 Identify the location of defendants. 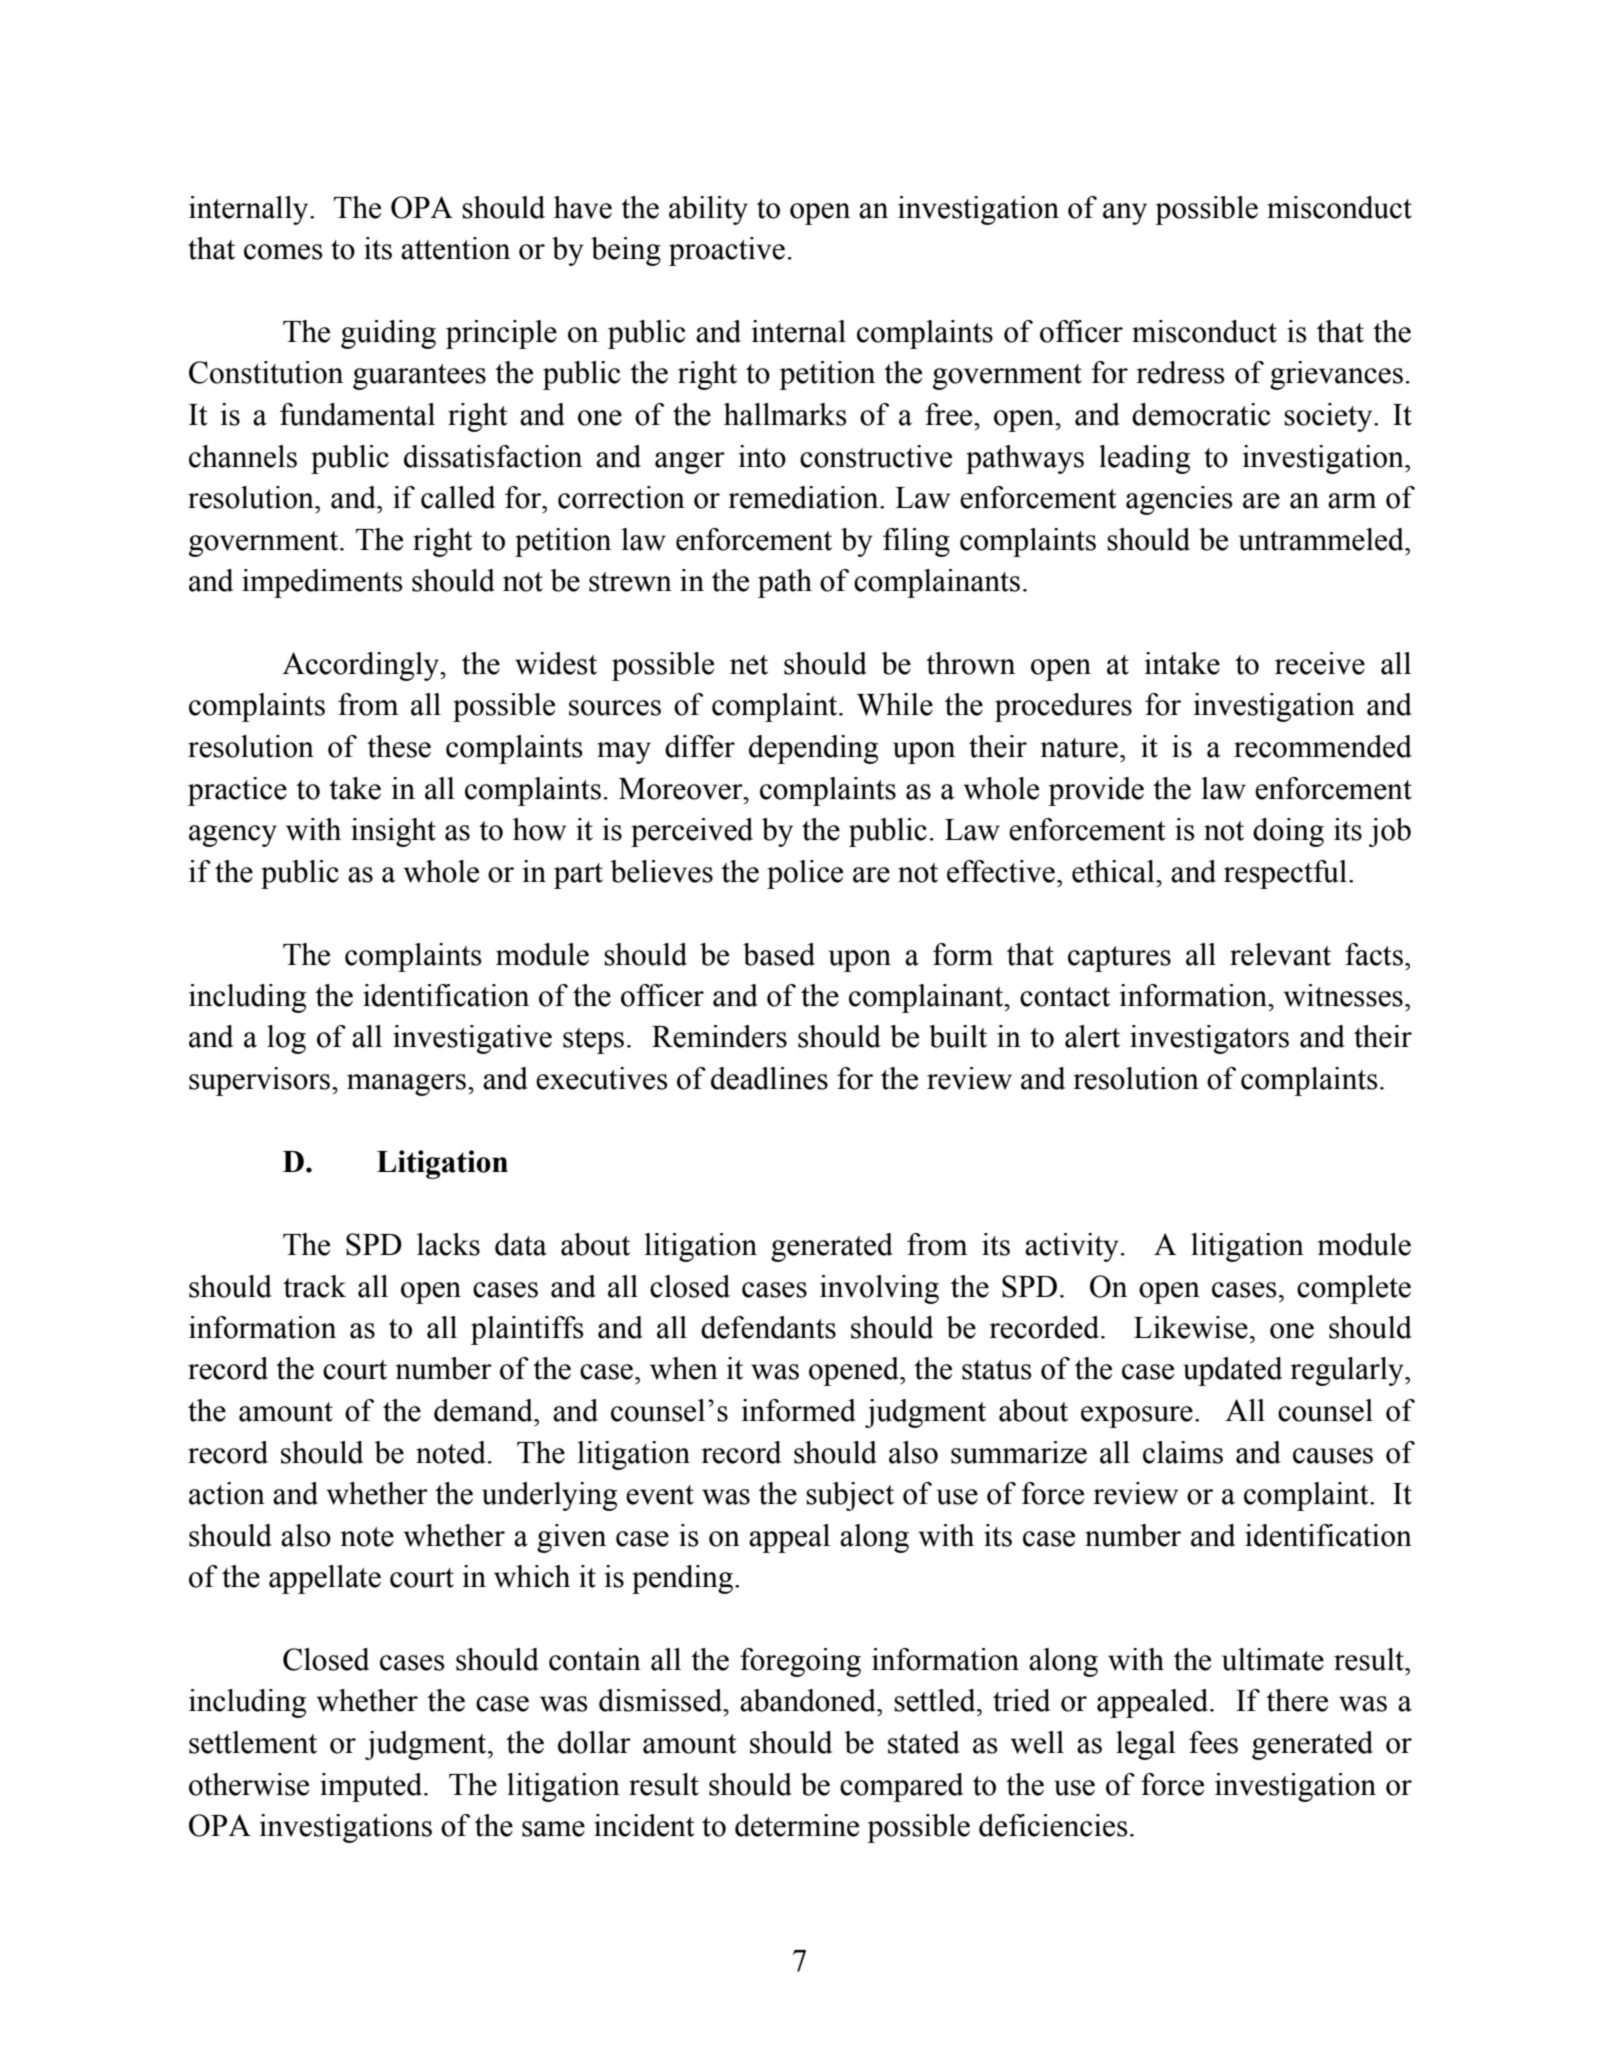
(768, 1327).
